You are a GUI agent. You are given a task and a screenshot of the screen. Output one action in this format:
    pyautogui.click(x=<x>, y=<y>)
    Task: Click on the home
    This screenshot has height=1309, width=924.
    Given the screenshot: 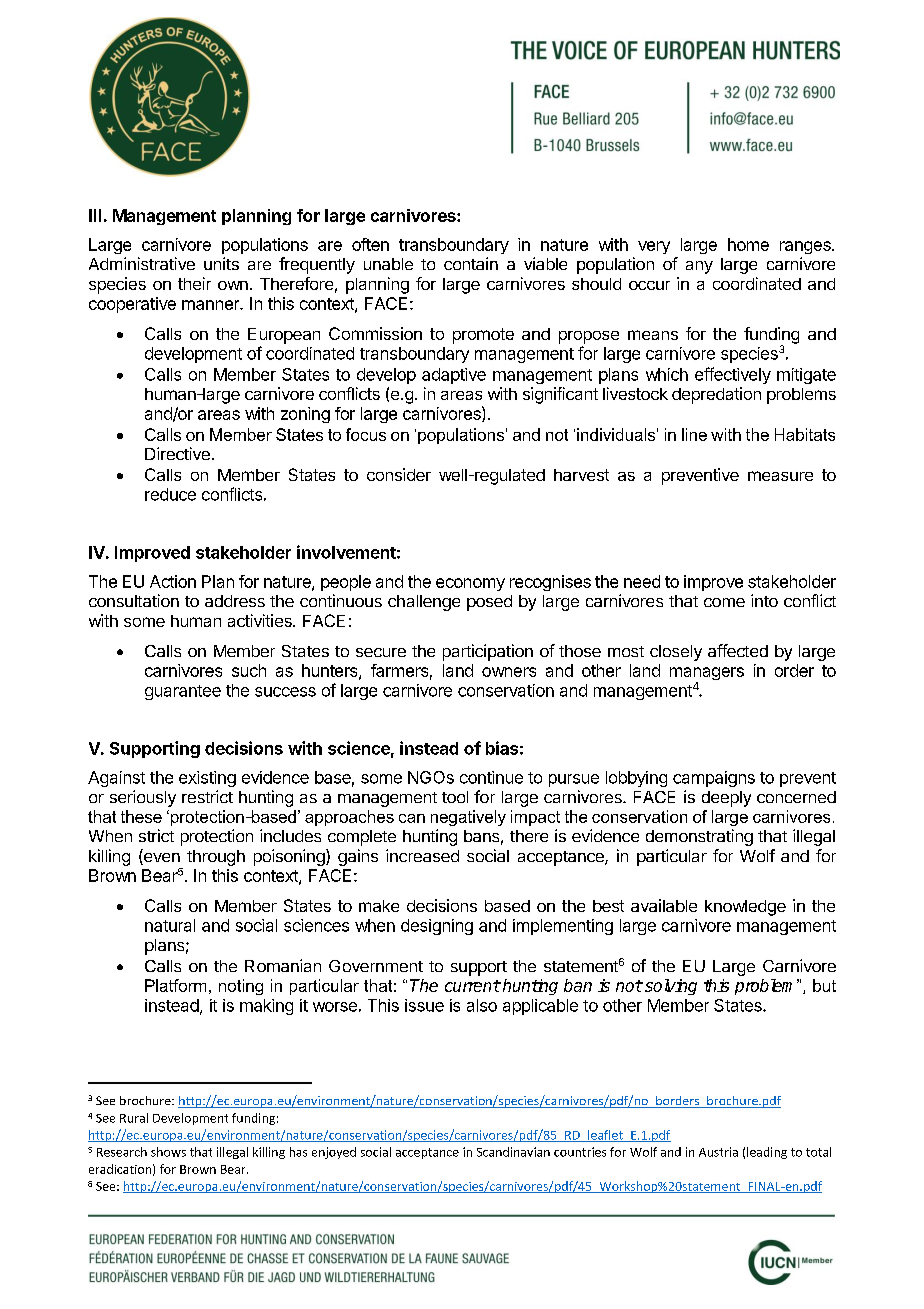 What is the action you would take?
    pyautogui.click(x=748, y=244)
